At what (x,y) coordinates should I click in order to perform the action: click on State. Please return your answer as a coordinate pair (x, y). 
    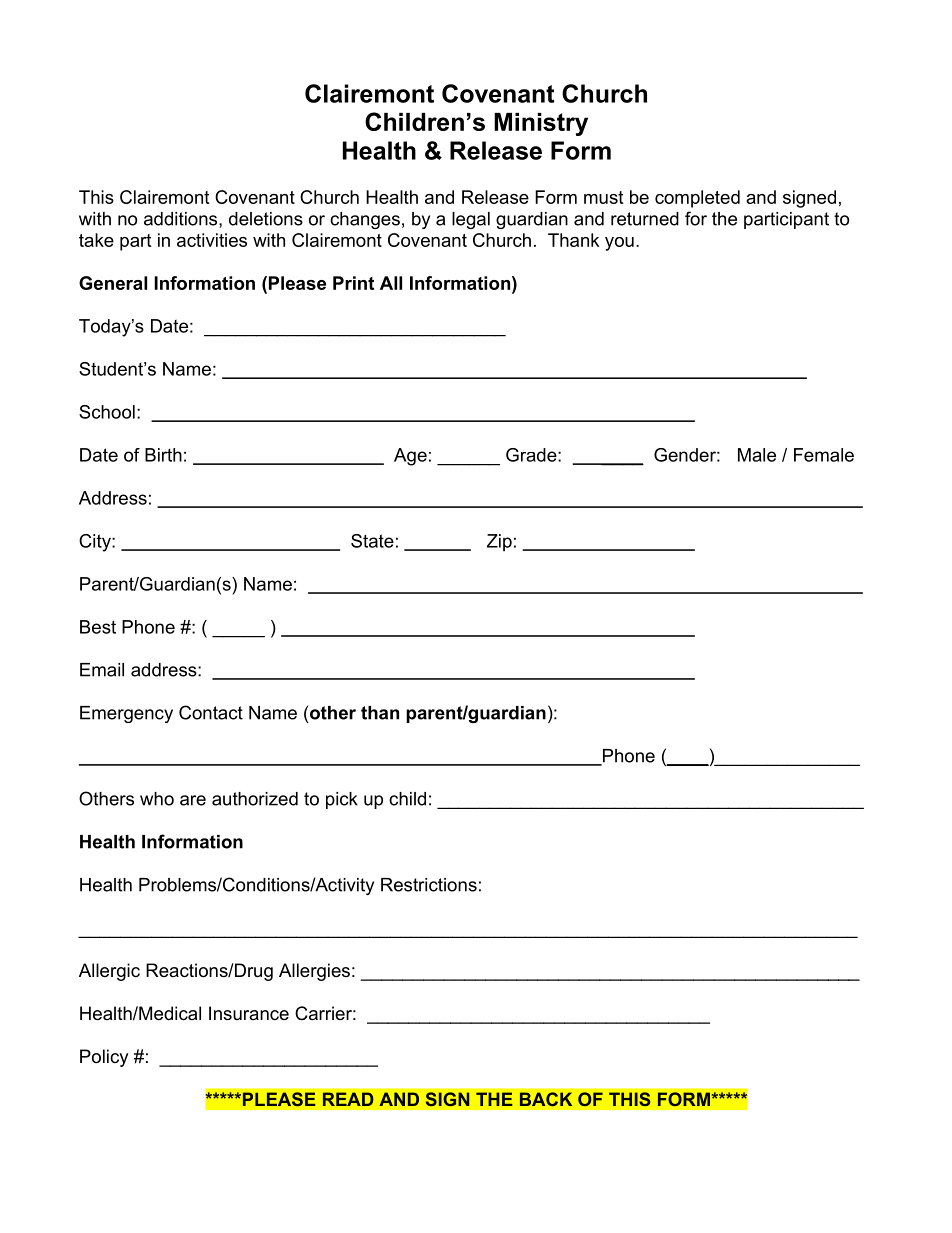
    Looking at the image, I should click on (372, 541).
